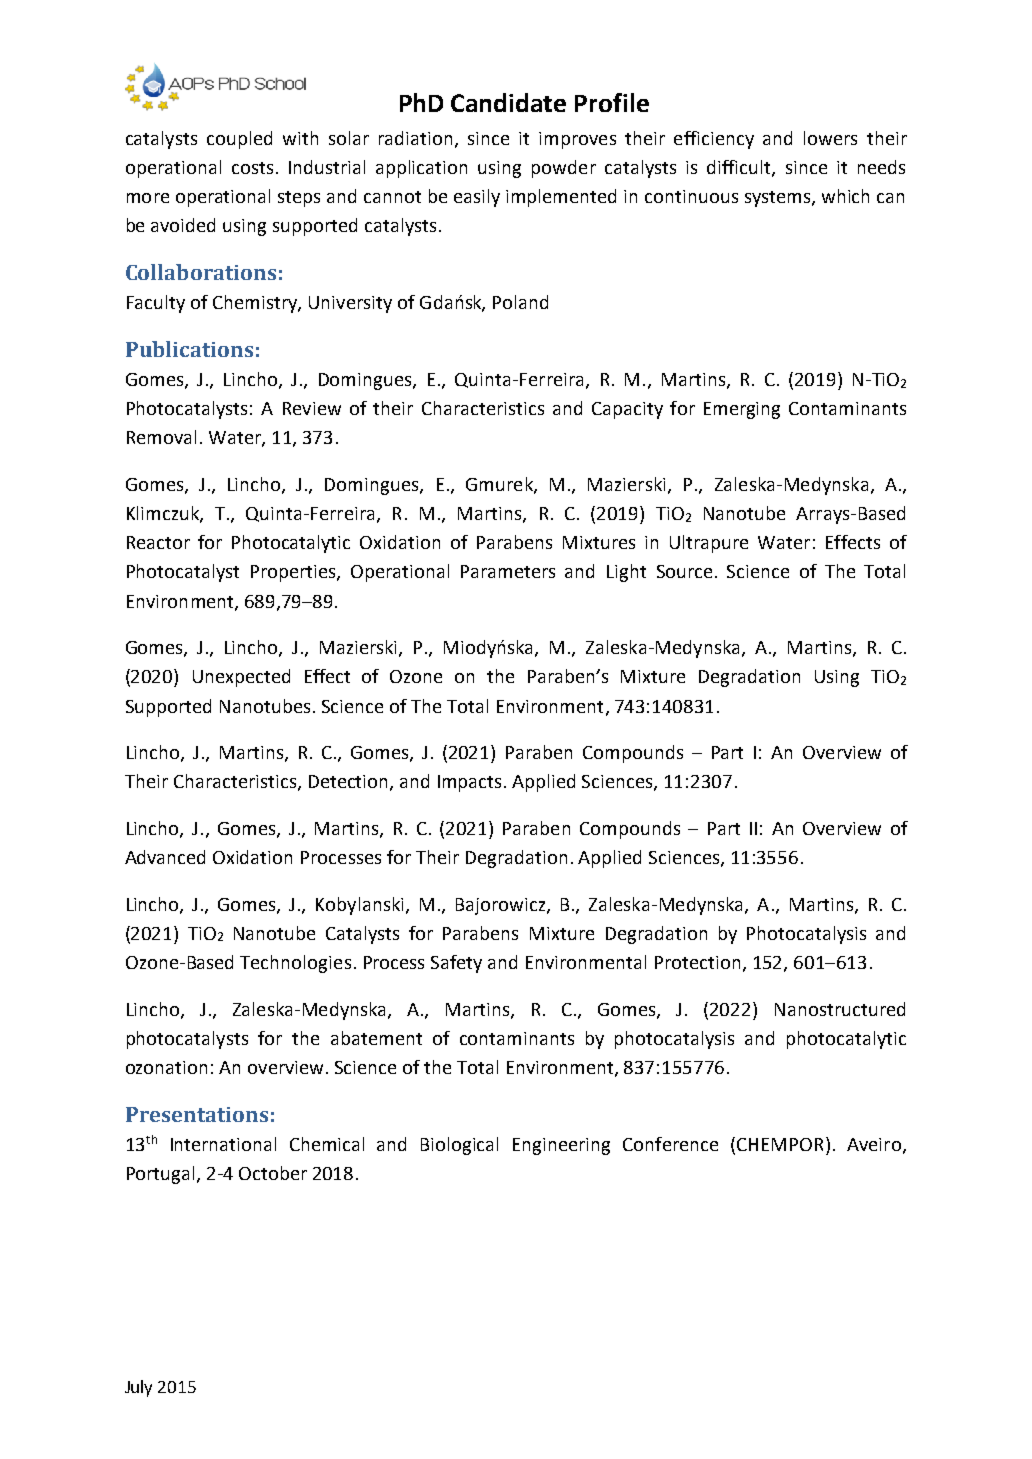 This document has width=1032, height=1459. What do you see at coordinates (627, 410) in the document?
I see `Capacity` at bounding box center [627, 410].
